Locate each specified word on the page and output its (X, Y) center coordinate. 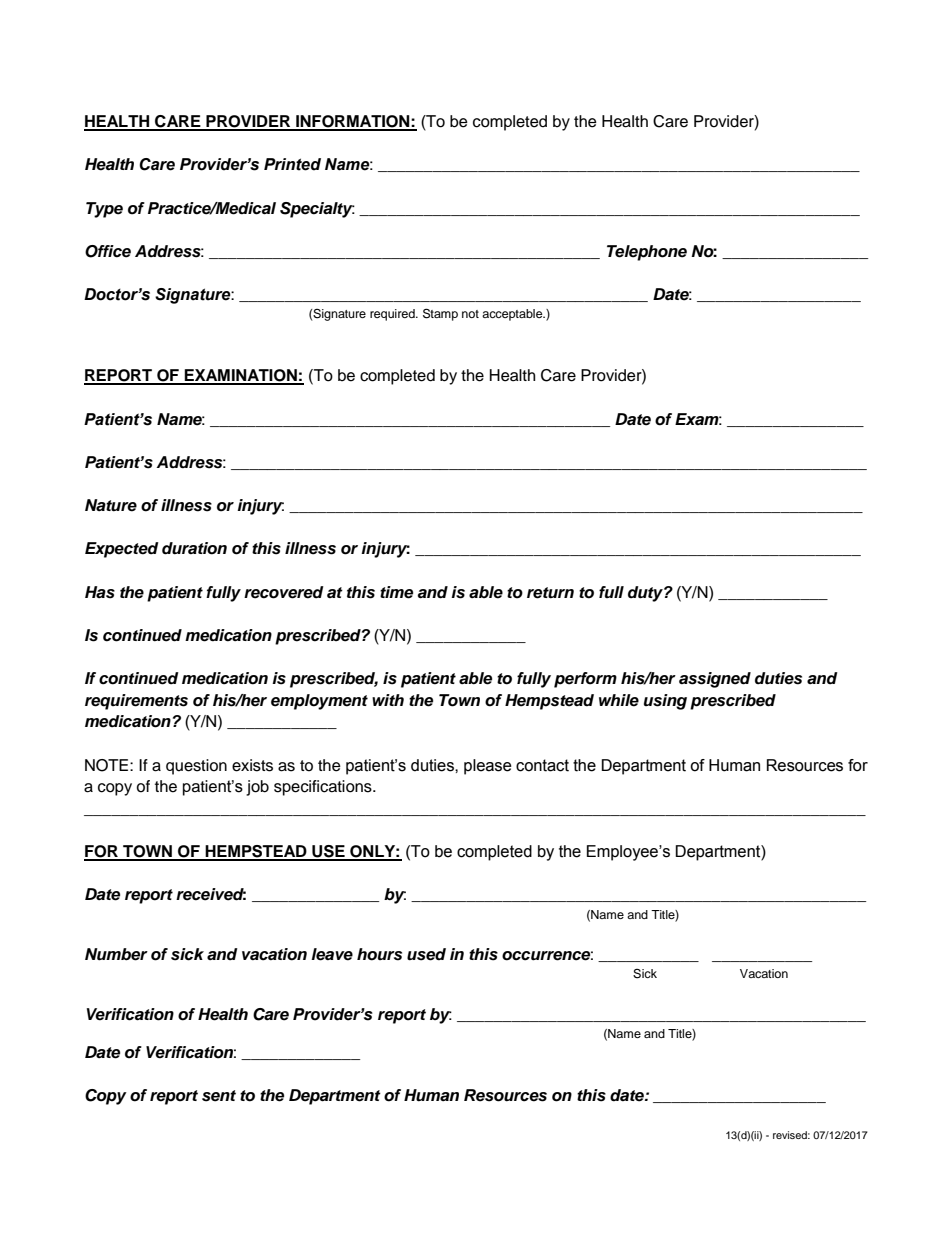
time (396, 592)
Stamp (440, 314)
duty (646, 594)
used (426, 954)
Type (104, 210)
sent (219, 1096)
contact (542, 765)
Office (108, 251)
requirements (136, 702)
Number (116, 954)
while (619, 700)
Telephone (647, 253)
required (393, 315)
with (388, 700)
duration (194, 548)
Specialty (317, 210)
